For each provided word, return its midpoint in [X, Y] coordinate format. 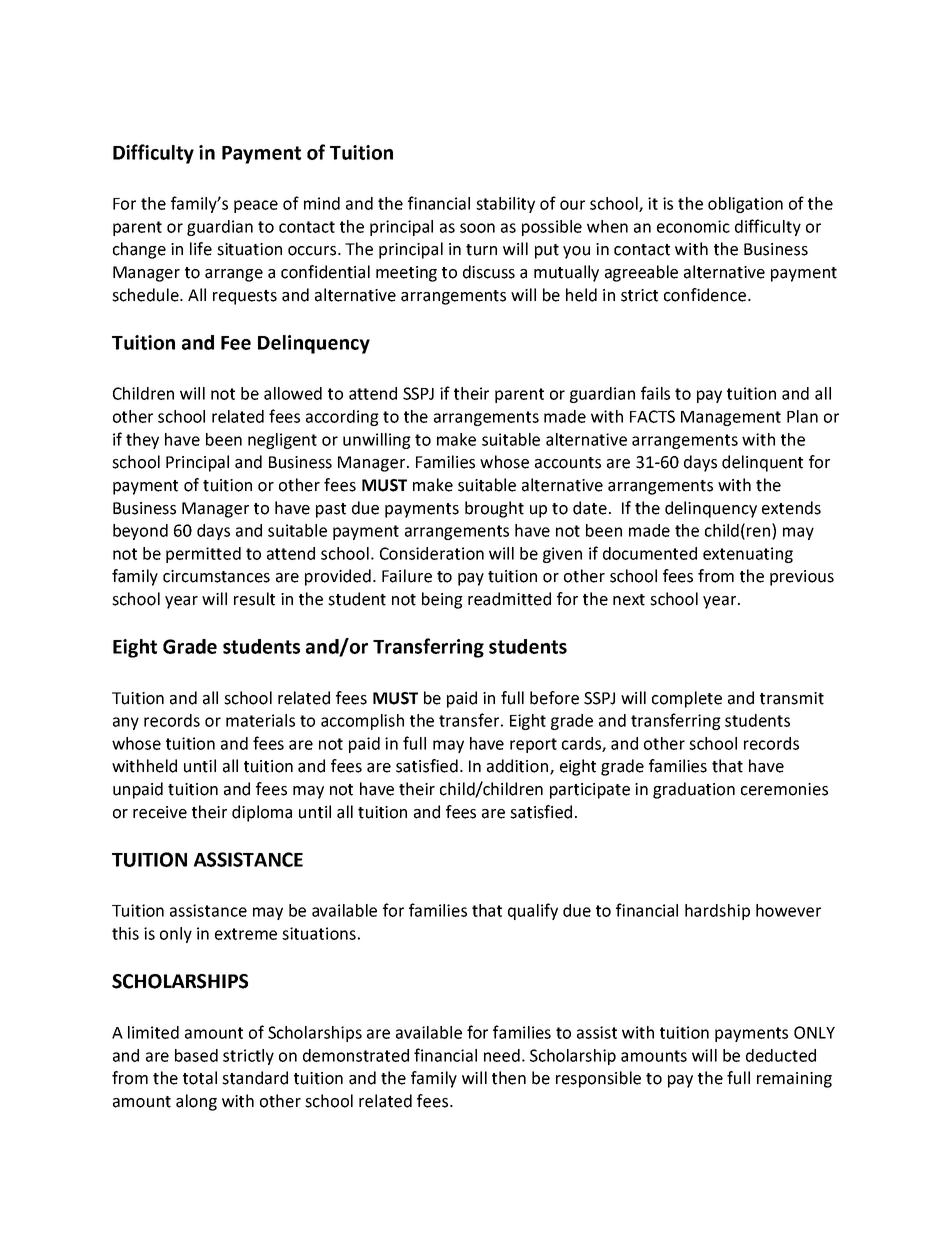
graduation [694, 790]
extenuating [748, 555]
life [201, 249]
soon [477, 228]
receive [160, 812]
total [200, 1078]
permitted [203, 555]
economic [693, 226]
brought [494, 509]
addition [519, 767]
